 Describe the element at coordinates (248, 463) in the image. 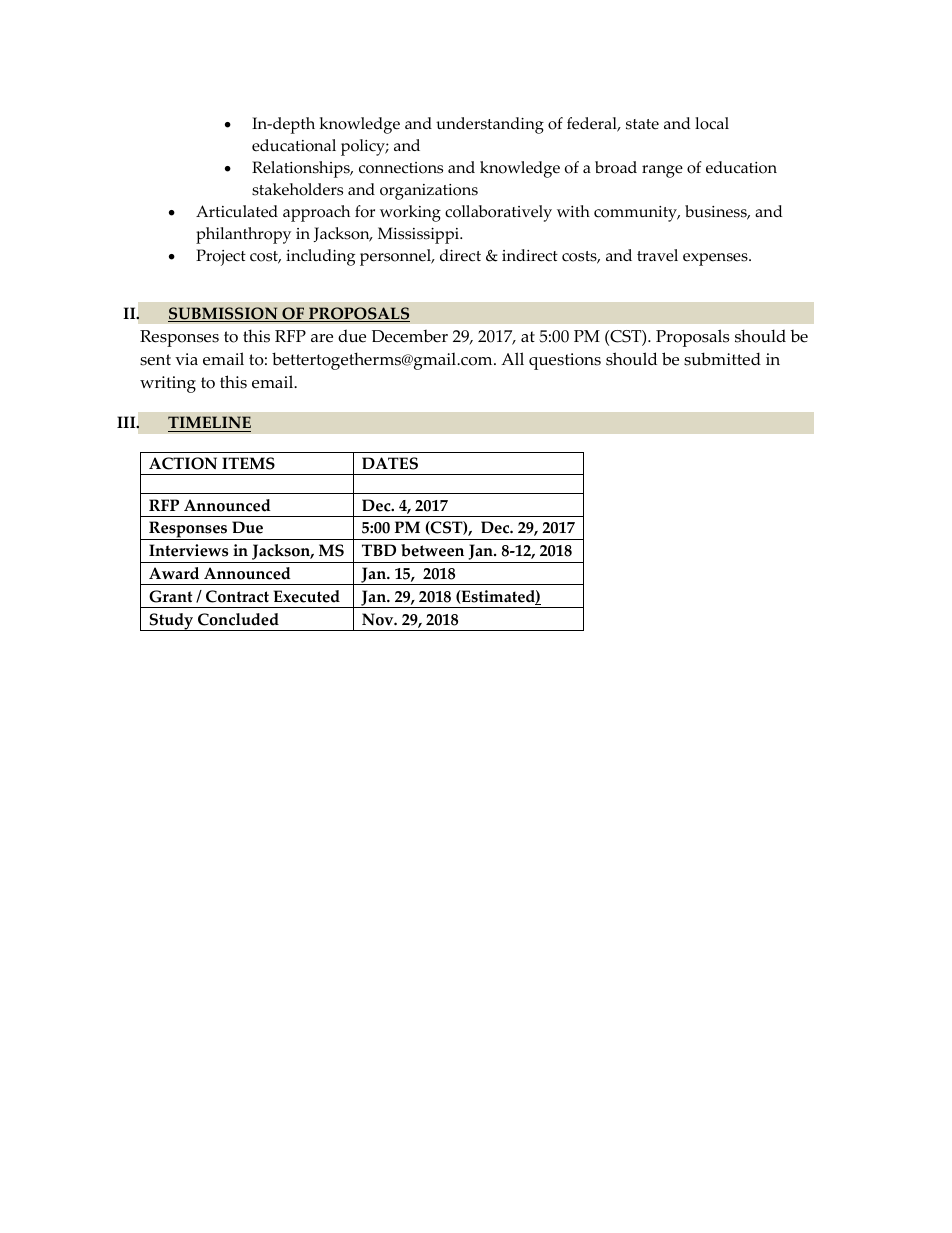

I see `ITEMS` at that location.
